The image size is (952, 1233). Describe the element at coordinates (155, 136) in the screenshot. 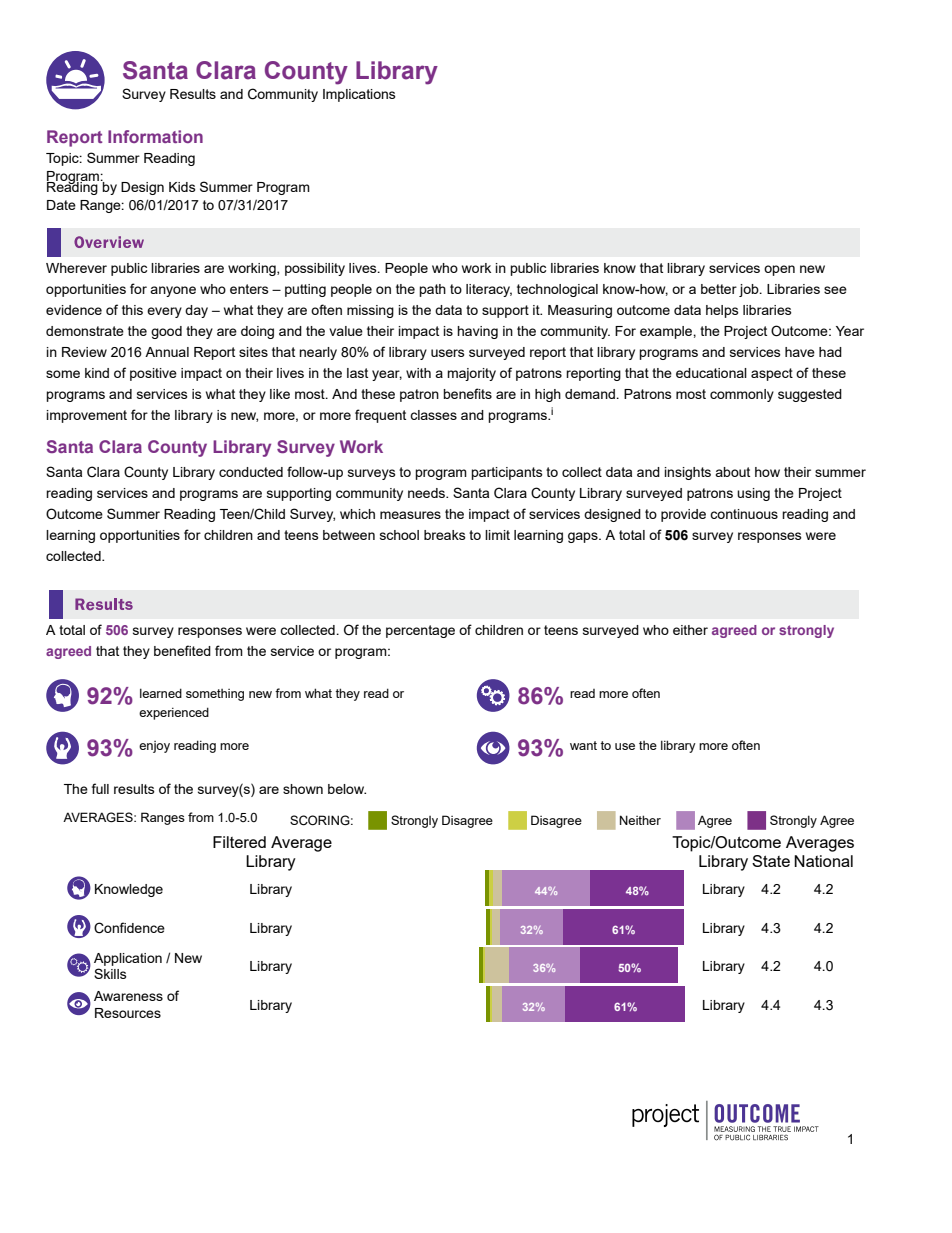

I see `Information` at that location.
